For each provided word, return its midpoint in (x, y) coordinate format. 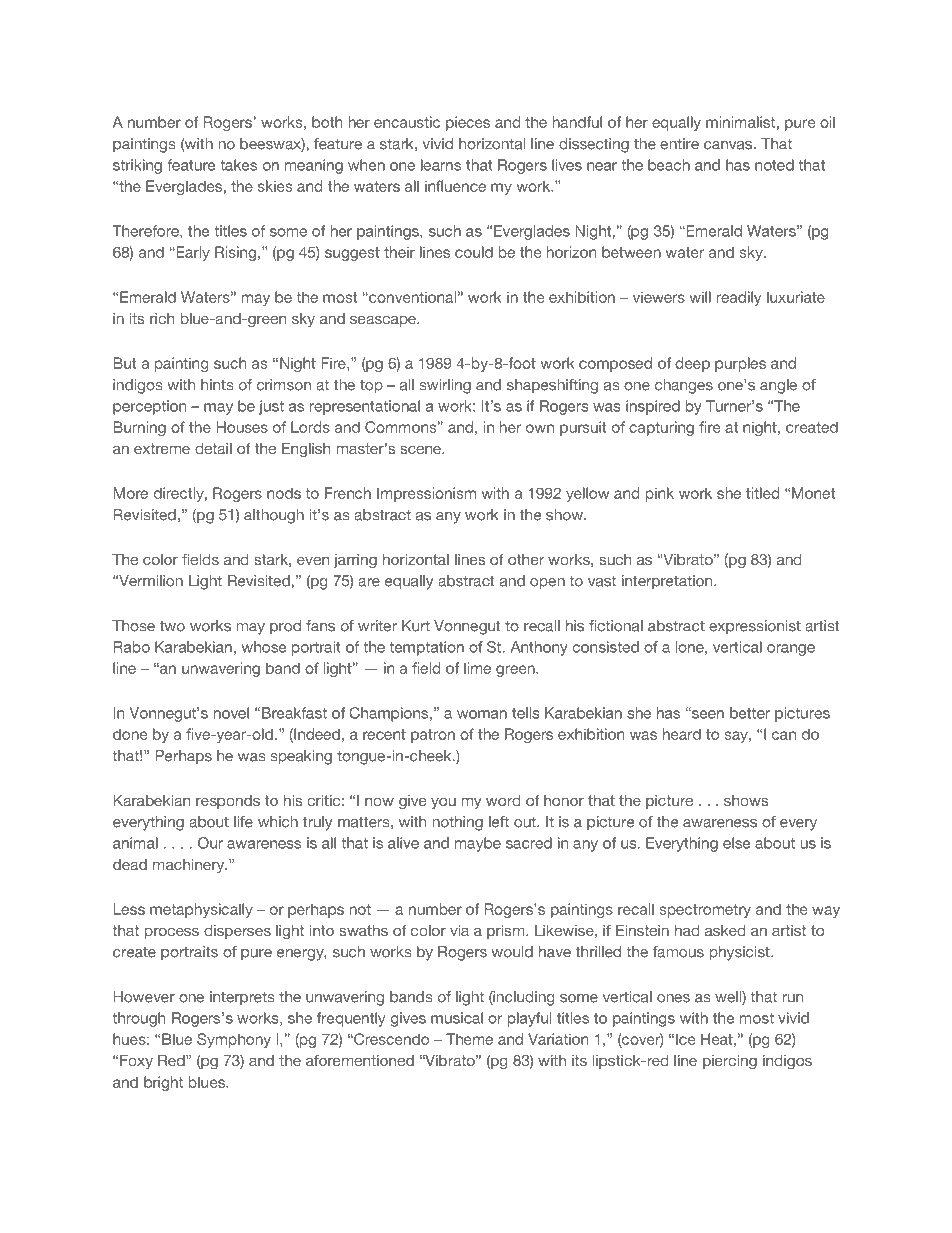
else (736, 843)
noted (774, 165)
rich (162, 318)
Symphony (234, 1040)
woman (482, 714)
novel (231, 713)
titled (762, 493)
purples (740, 364)
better (750, 713)
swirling (445, 386)
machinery (190, 866)
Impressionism (426, 494)
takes (238, 165)
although (274, 516)
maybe (478, 844)
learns (441, 165)
